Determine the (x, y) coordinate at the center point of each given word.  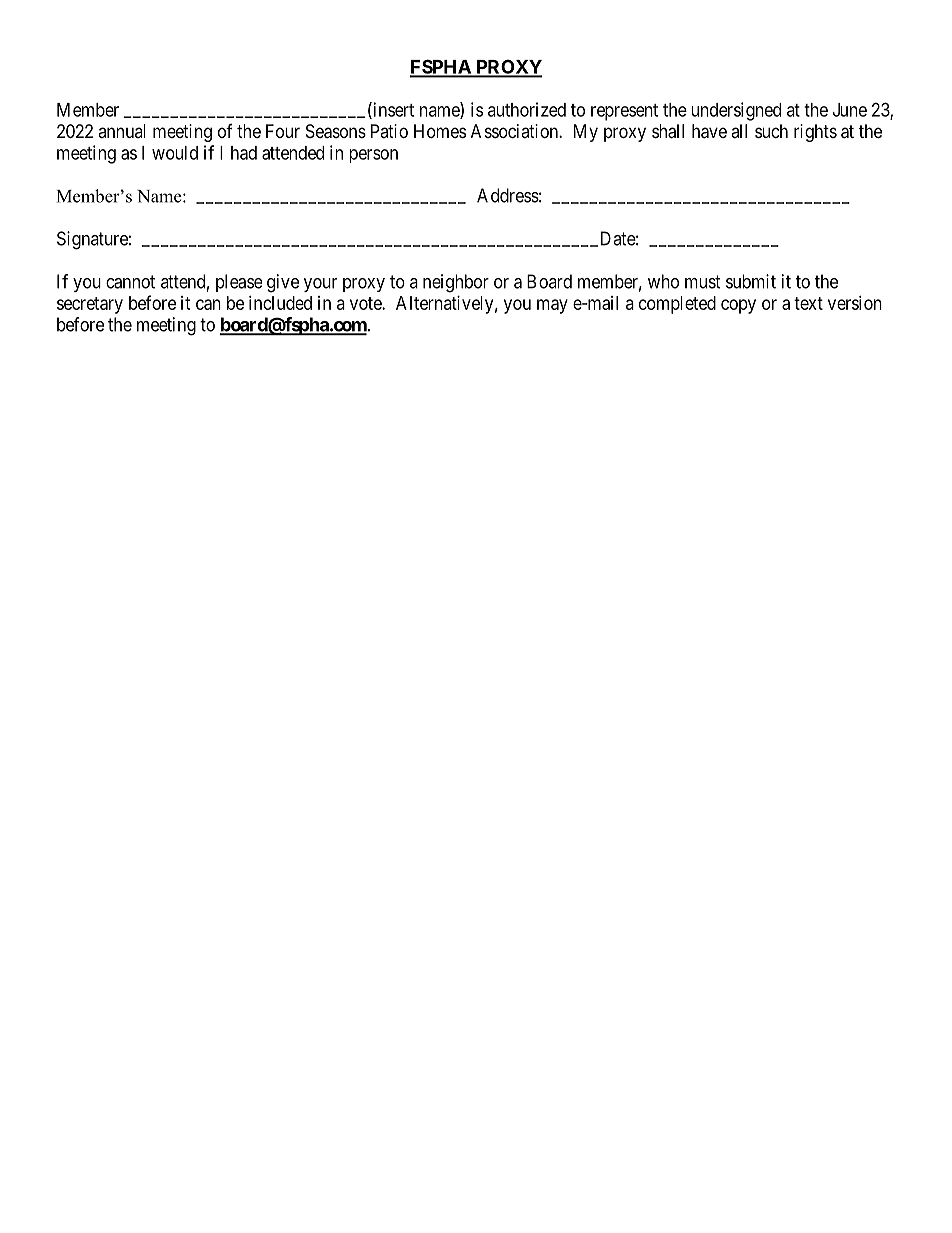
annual (122, 131)
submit (751, 281)
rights (815, 133)
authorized (527, 109)
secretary (90, 305)
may (552, 306)
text (808, 303)
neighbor (456, 283)
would (175, 153)
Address (508, 195)
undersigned (736, 111)
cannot (130, 282)
